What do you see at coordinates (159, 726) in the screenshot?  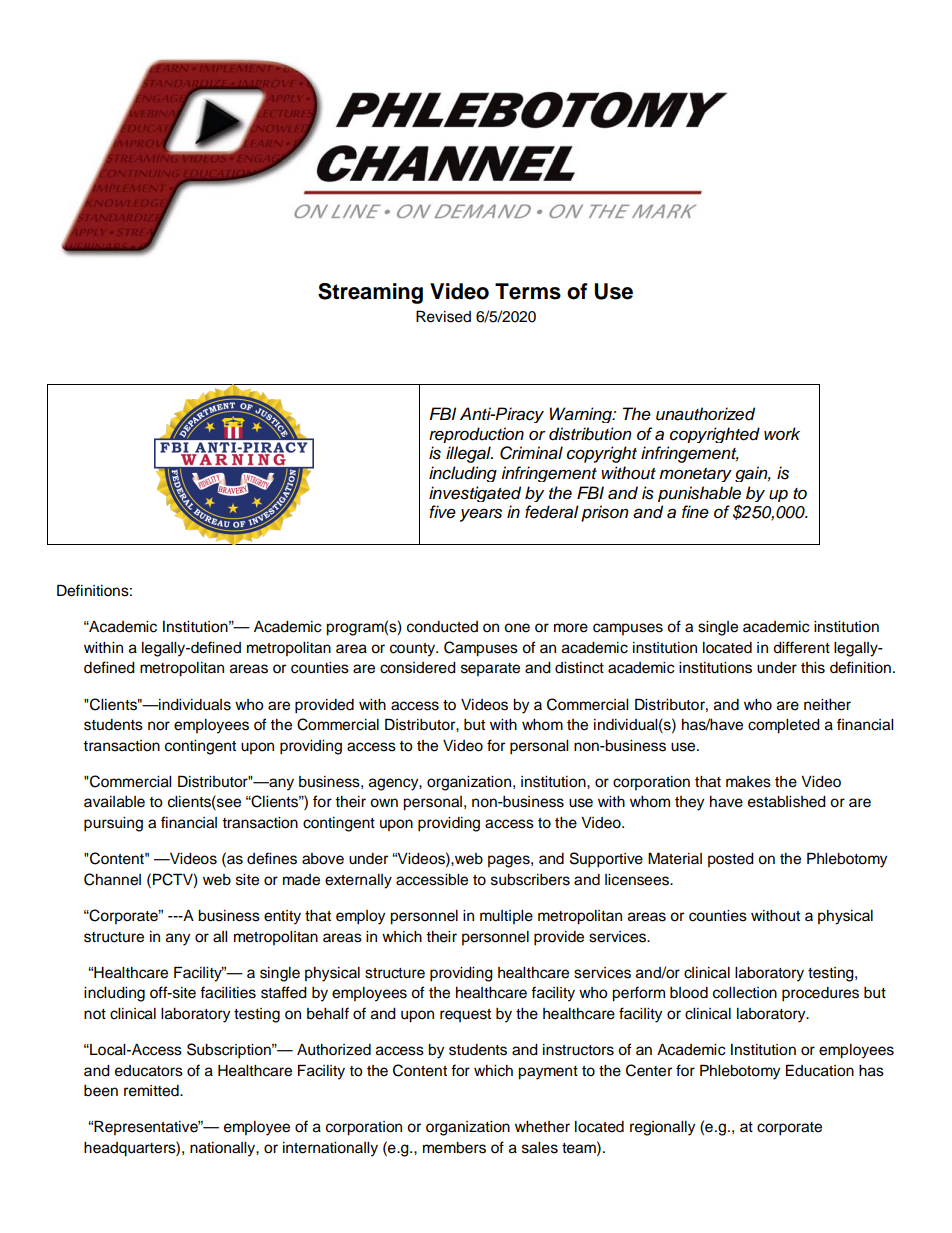 I see `nor` at bounding box center [159, 726].
